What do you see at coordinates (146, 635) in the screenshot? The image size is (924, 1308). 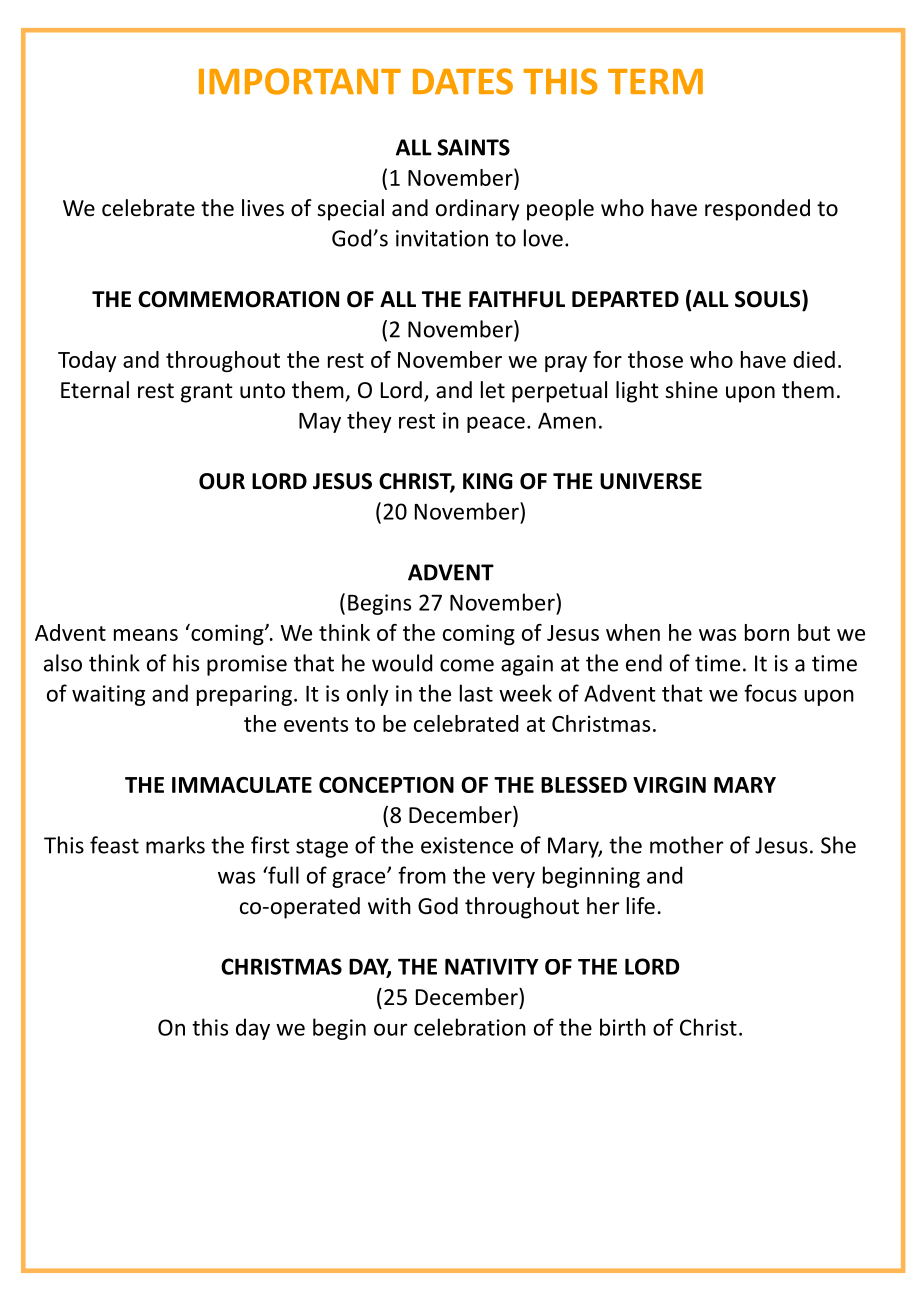 I see `means` at bounding box center [146, 635].
